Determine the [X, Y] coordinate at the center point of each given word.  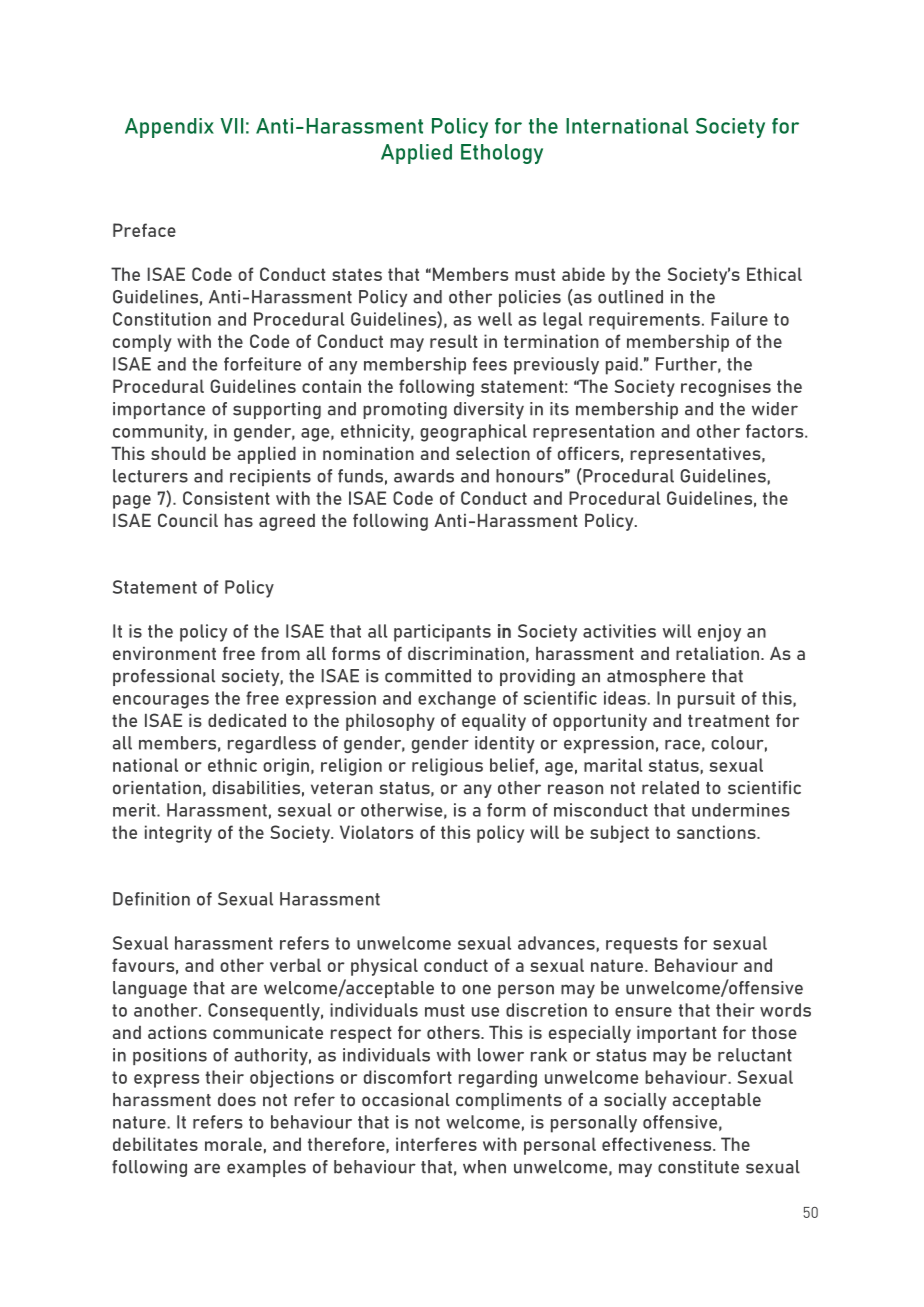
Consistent [226, 498]
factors [776, 431]
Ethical [774, 274]
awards [424, 476]
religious [447, 767]
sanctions [717, 832]
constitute [698, 1167]
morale [233, 1144]
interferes [436, 1144]
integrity [178, 834]
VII [231, 126]
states [357, 274]
